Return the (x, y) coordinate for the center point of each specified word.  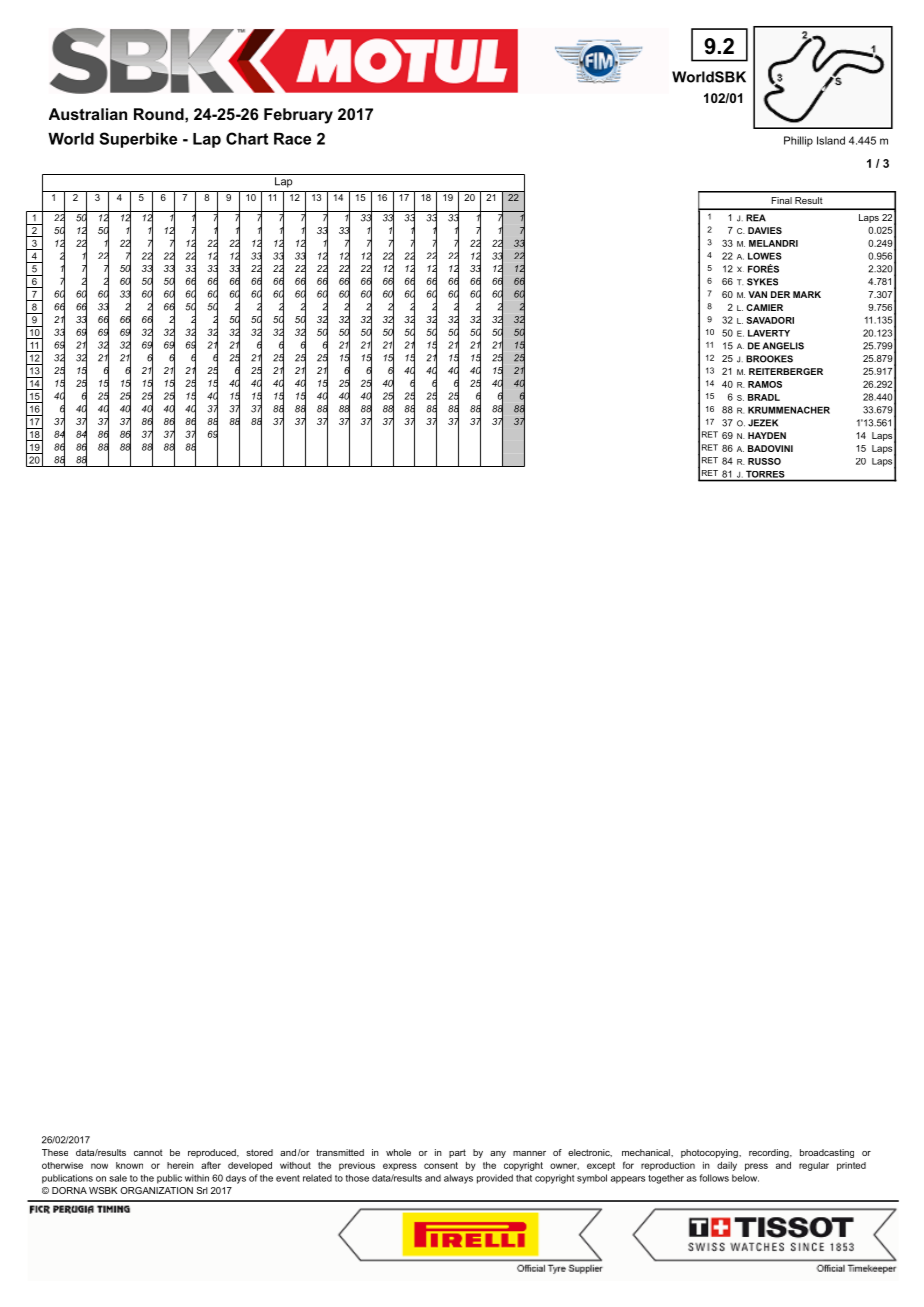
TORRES (765, 474)
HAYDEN (767, 435)
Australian (88, 114)
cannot (148, 1152)
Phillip (798, 141)
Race (292, 139)
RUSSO (764, 461)
